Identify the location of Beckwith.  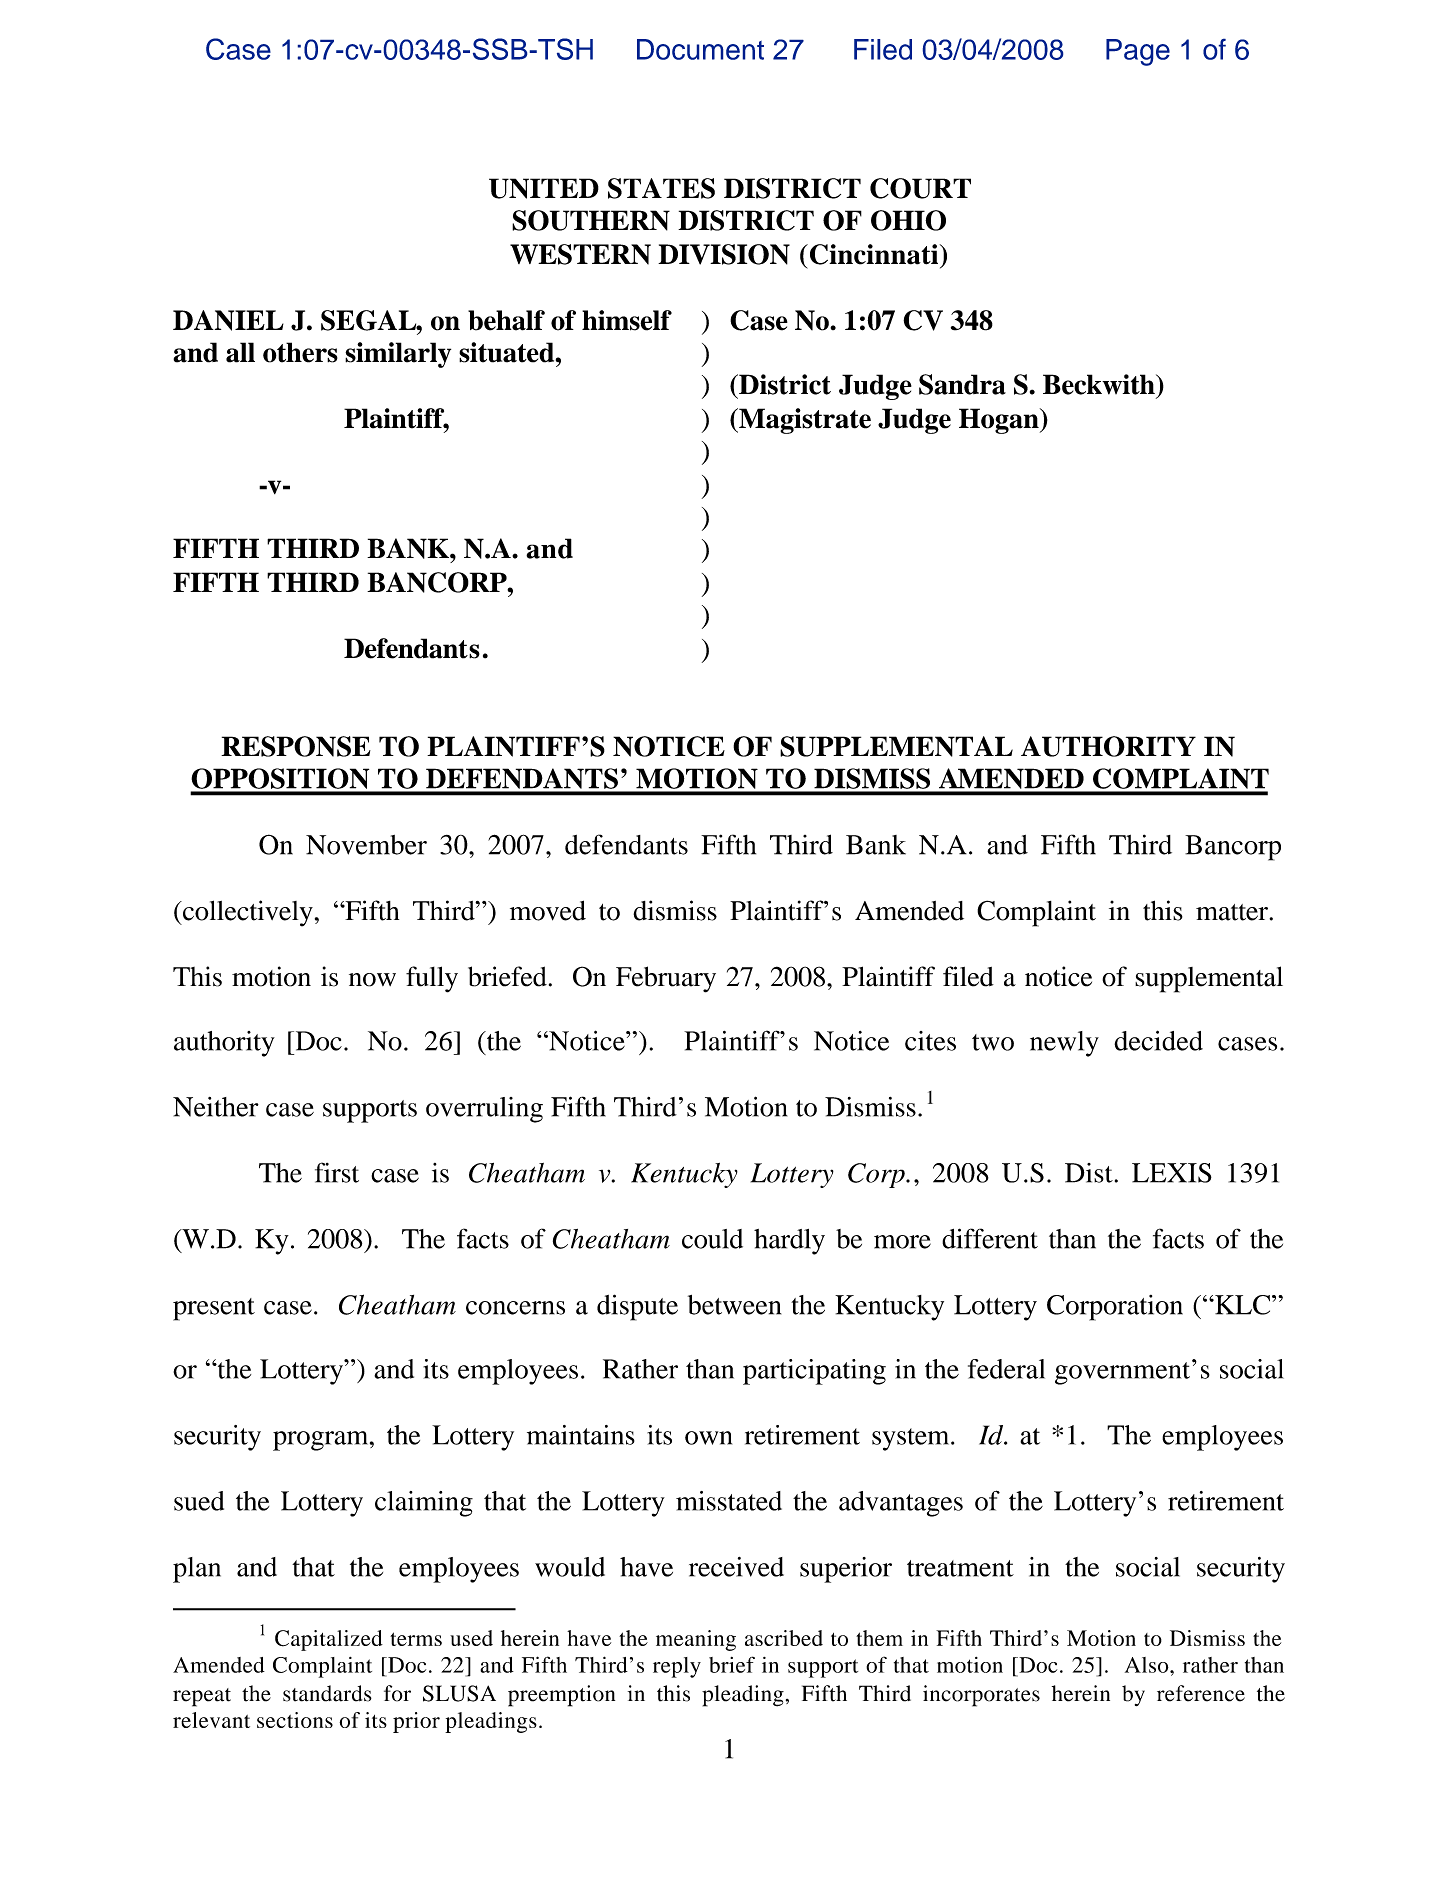
(1100, 384).
